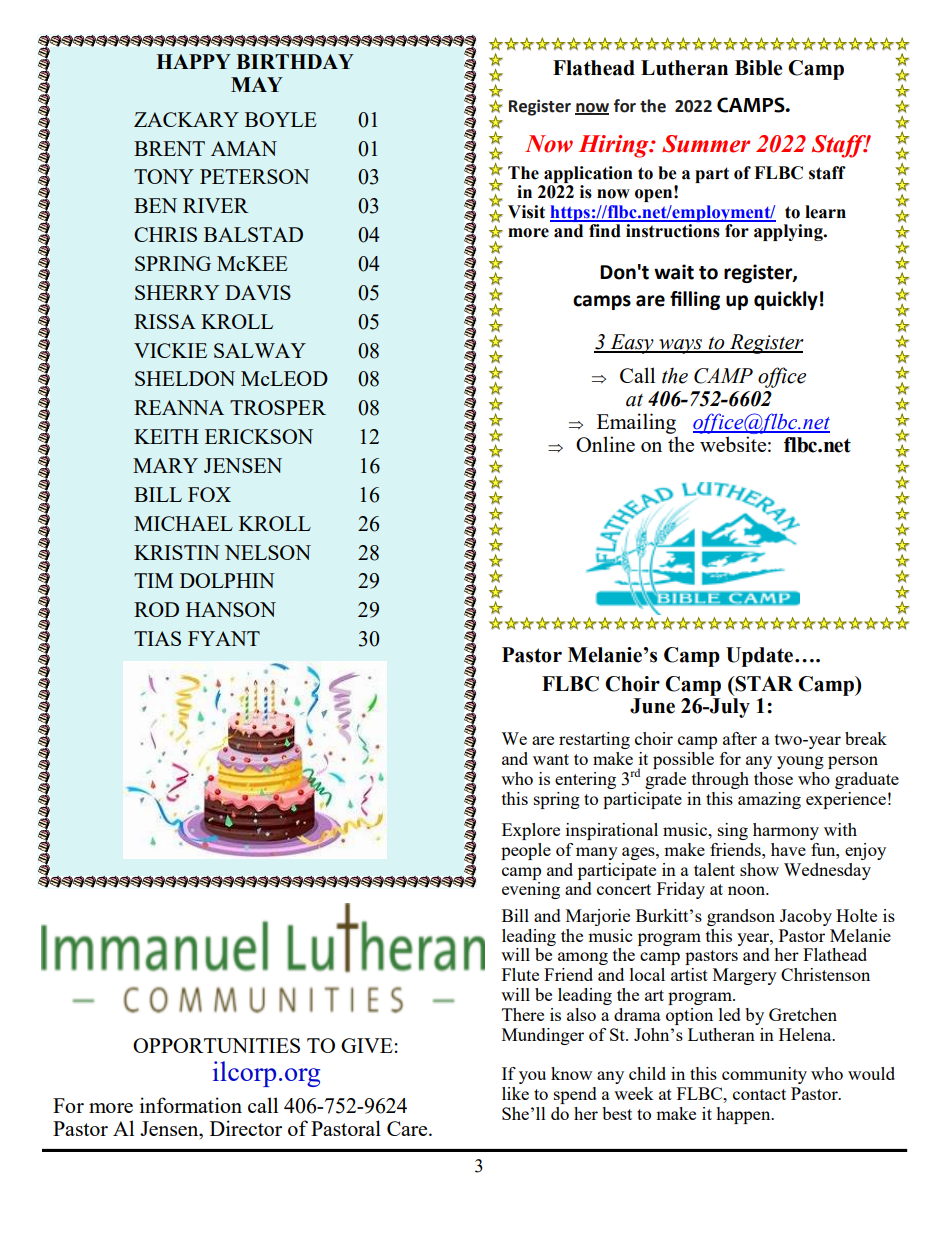 Image resolution: width=952 pixels, height=1233 pixels. I want to click on June, so click(652, 706).
